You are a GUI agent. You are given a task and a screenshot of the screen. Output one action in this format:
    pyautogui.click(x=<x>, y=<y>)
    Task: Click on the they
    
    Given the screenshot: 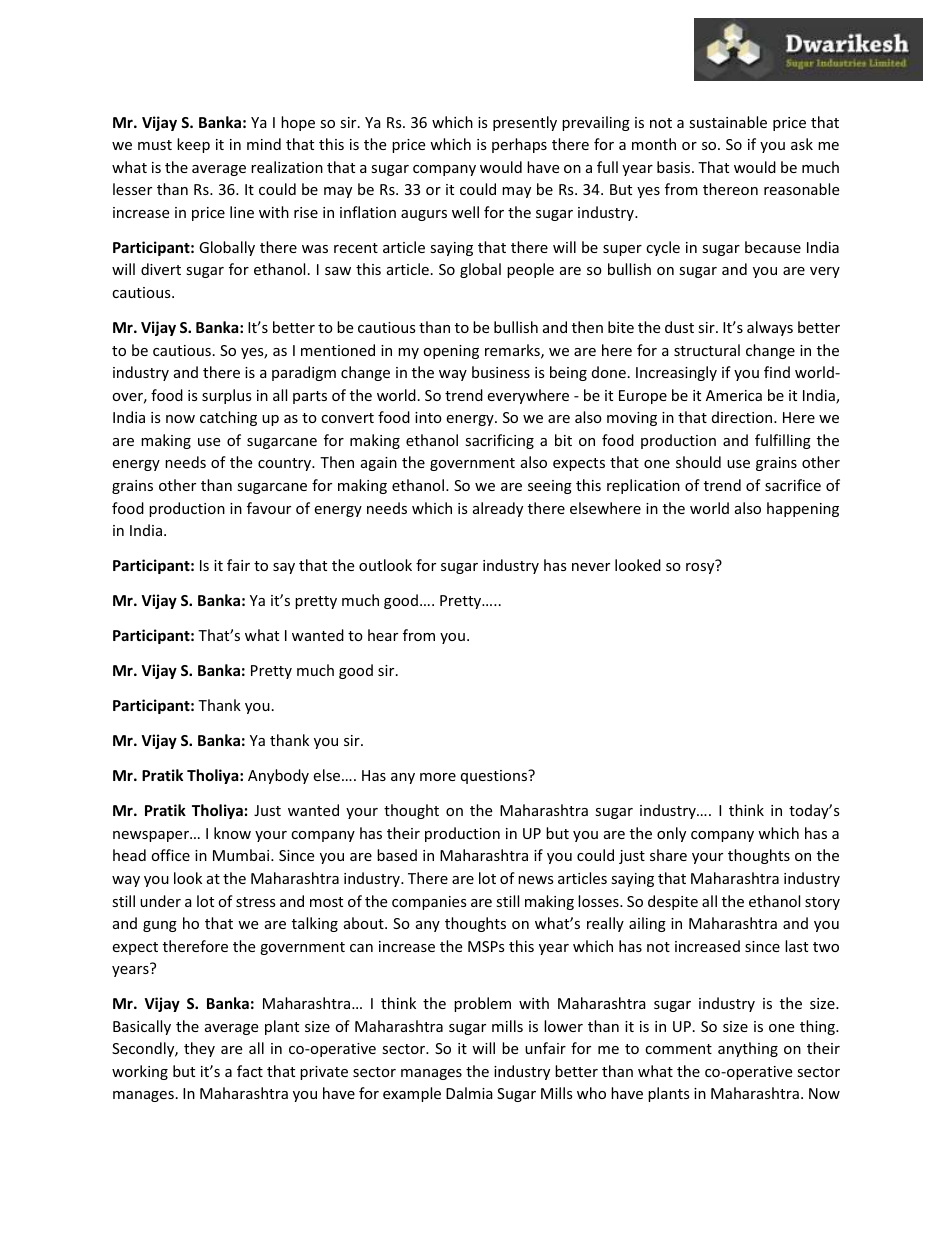 What is the action you would take?
    pyautogui.click(x=199, y=1049)
